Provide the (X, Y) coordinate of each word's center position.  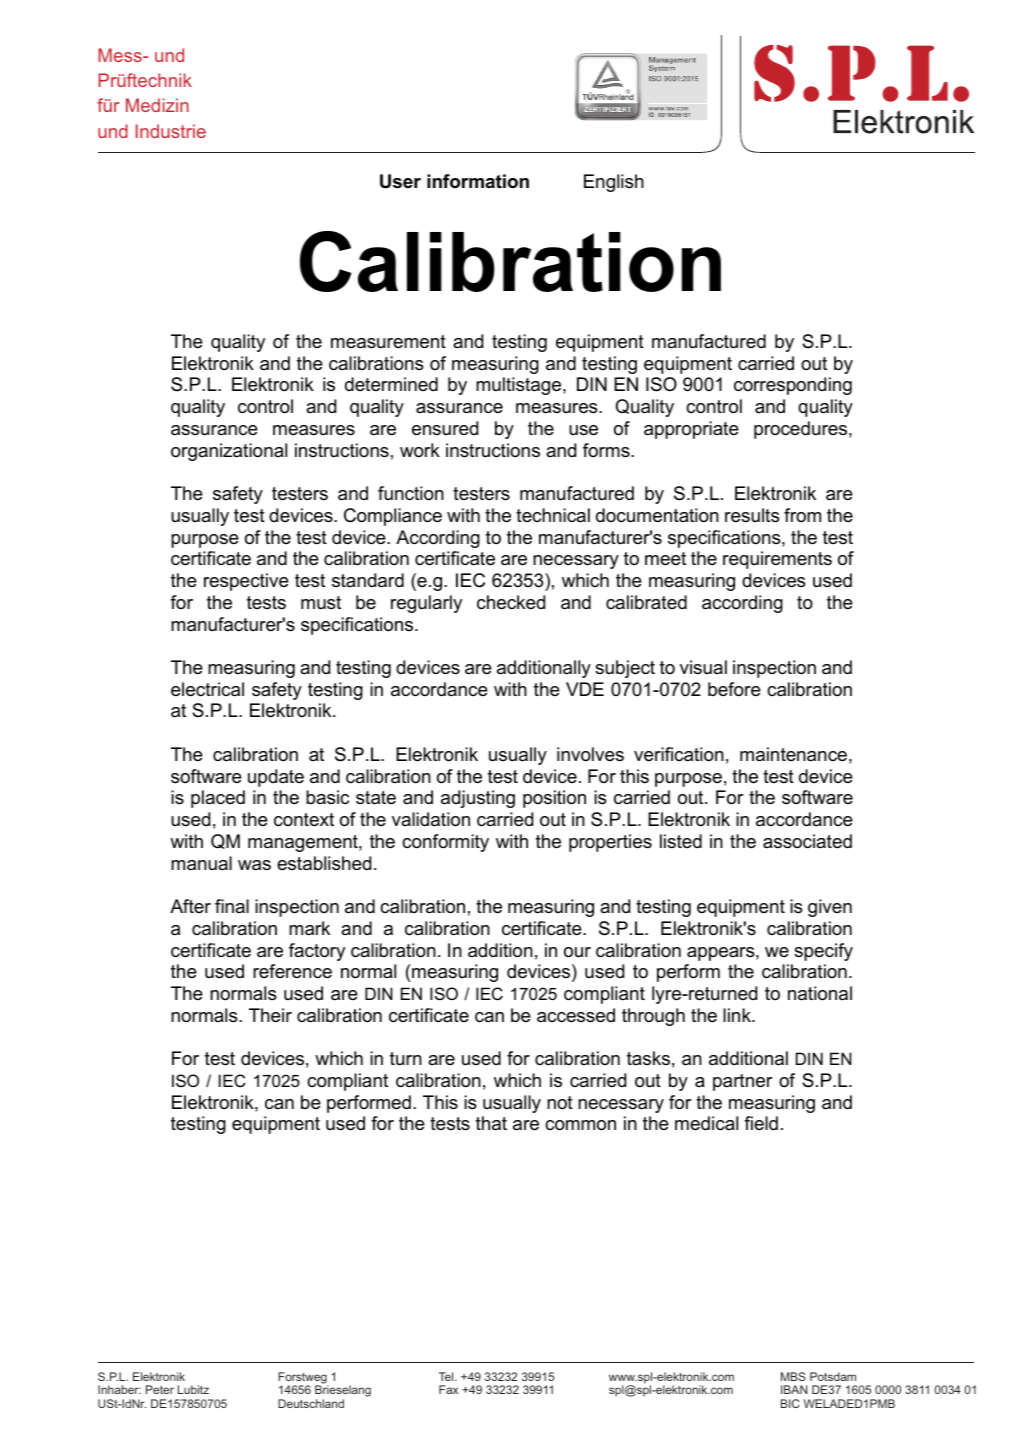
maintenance (793, 754)
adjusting (478, 799)
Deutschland (311, 1403)
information (478, 181)
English (614, 183)
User (400, 181)
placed (218, 799)
